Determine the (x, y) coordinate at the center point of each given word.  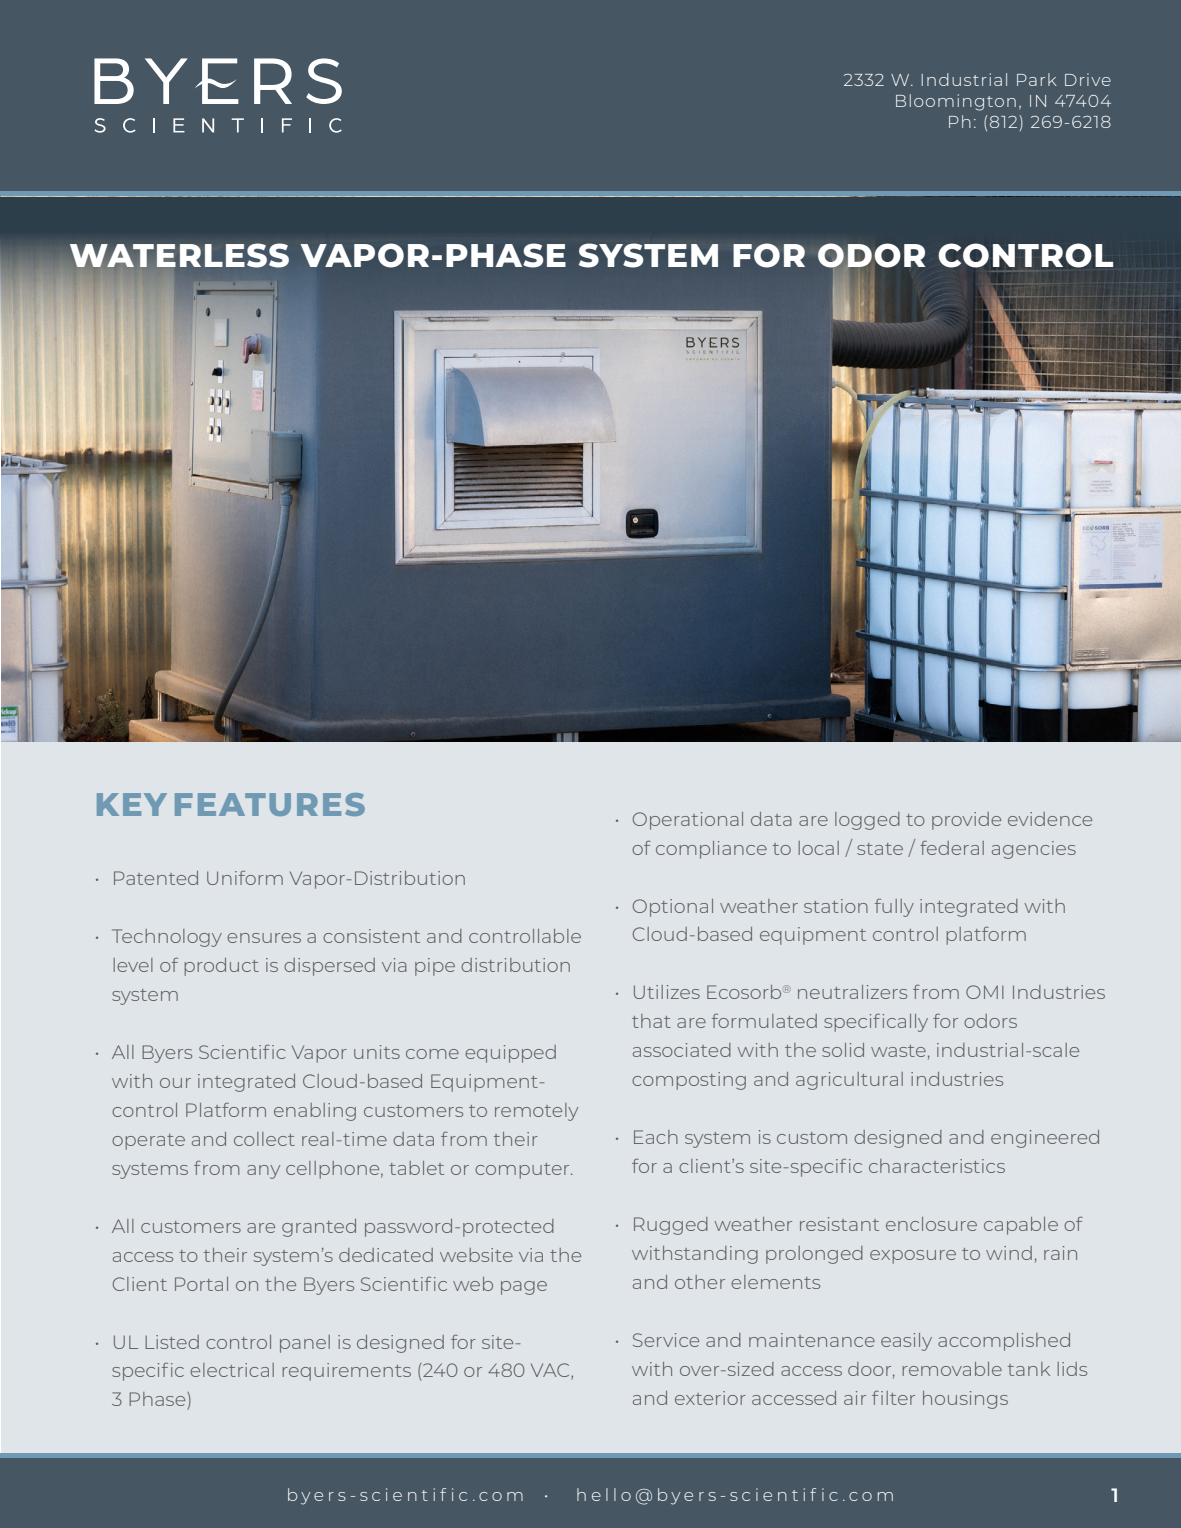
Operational (688, 821)
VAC (551, 1371)
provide (966, 821)
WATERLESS (179, 256)
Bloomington (956, 102)
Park (1037, 79)
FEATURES (270, 804)
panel (305, 1344)
